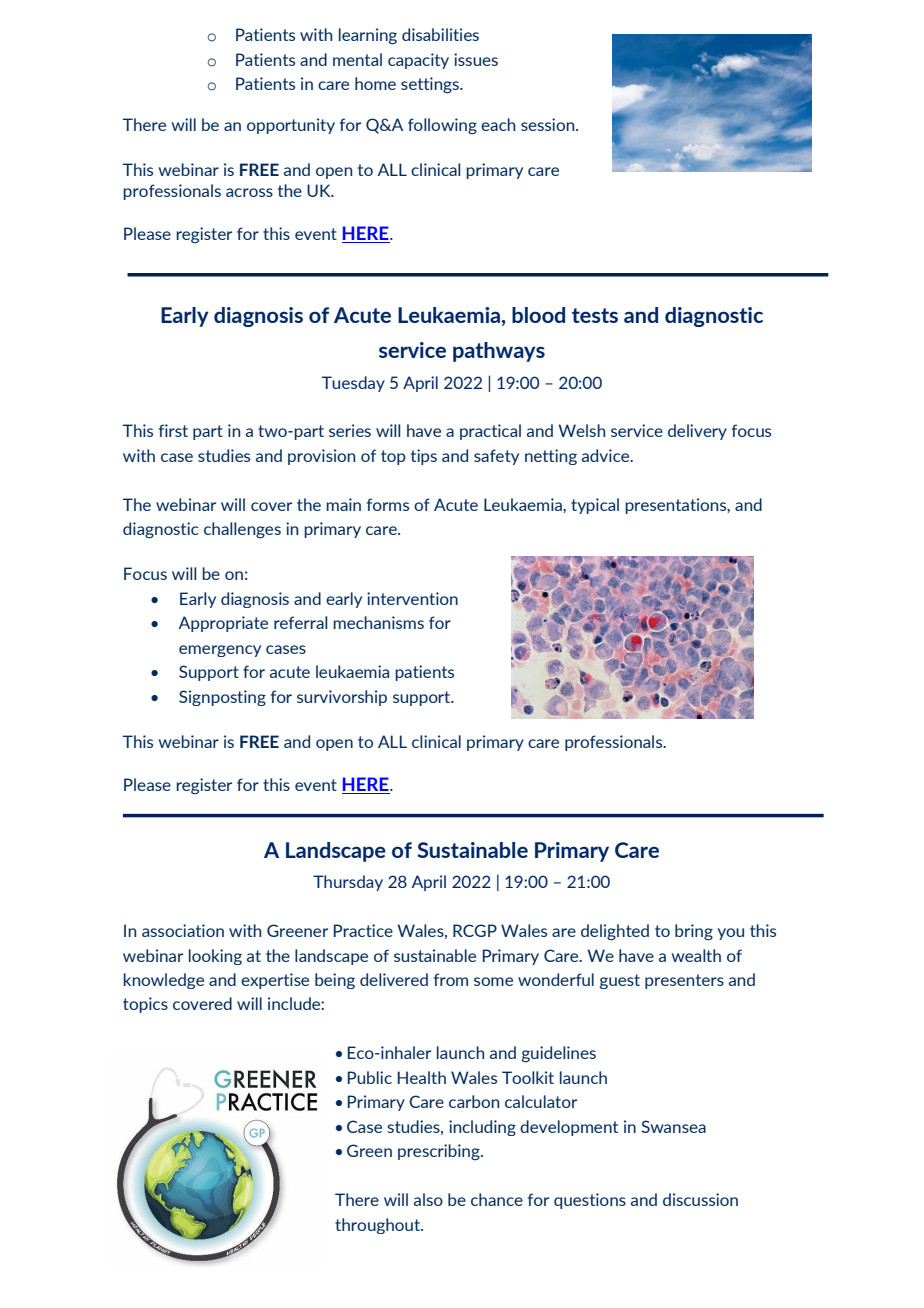 The image size is (924, 1308). I want to click on first, so click(173, 430).
